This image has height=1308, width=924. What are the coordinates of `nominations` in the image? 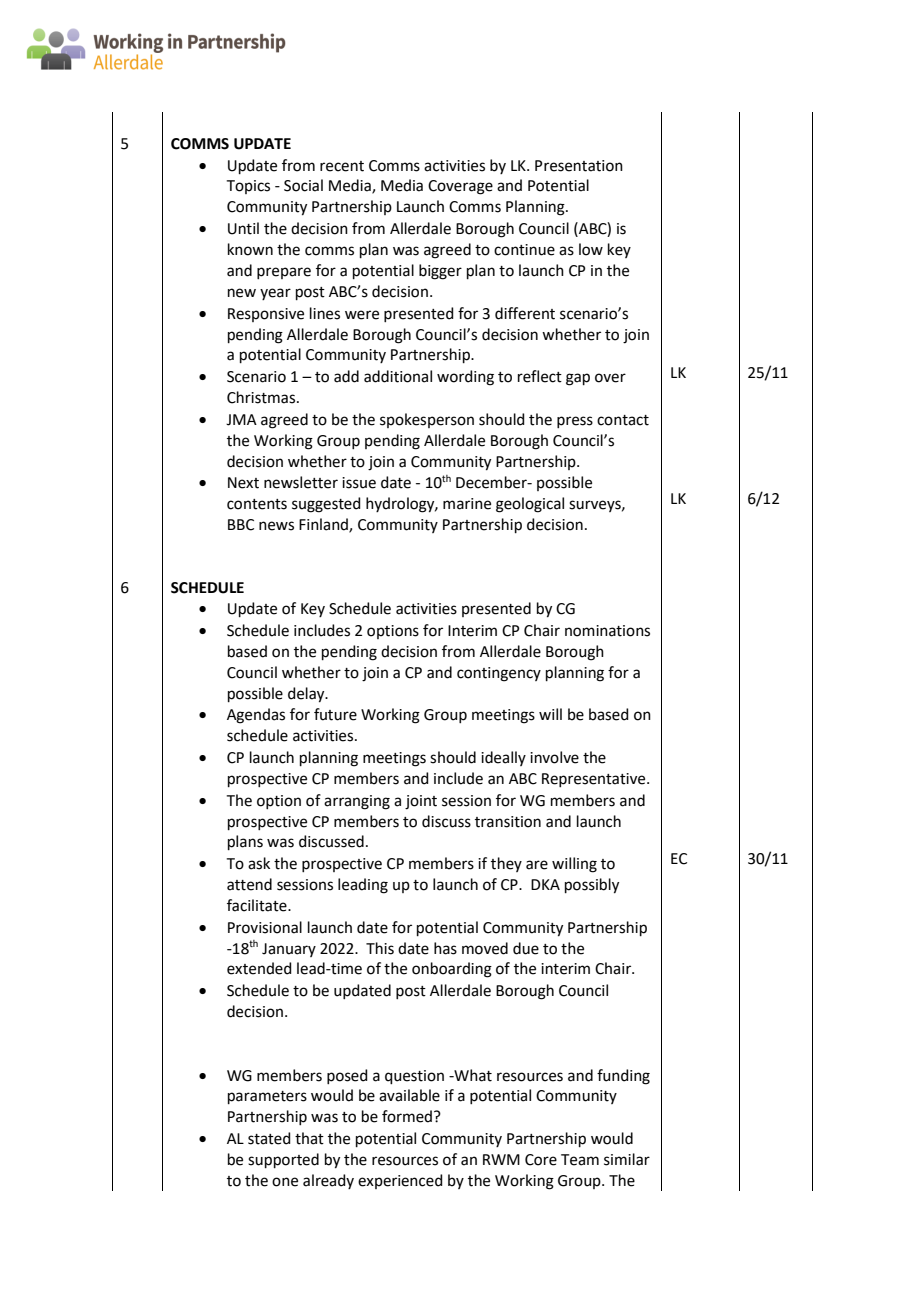 It's located at (607, 631).
